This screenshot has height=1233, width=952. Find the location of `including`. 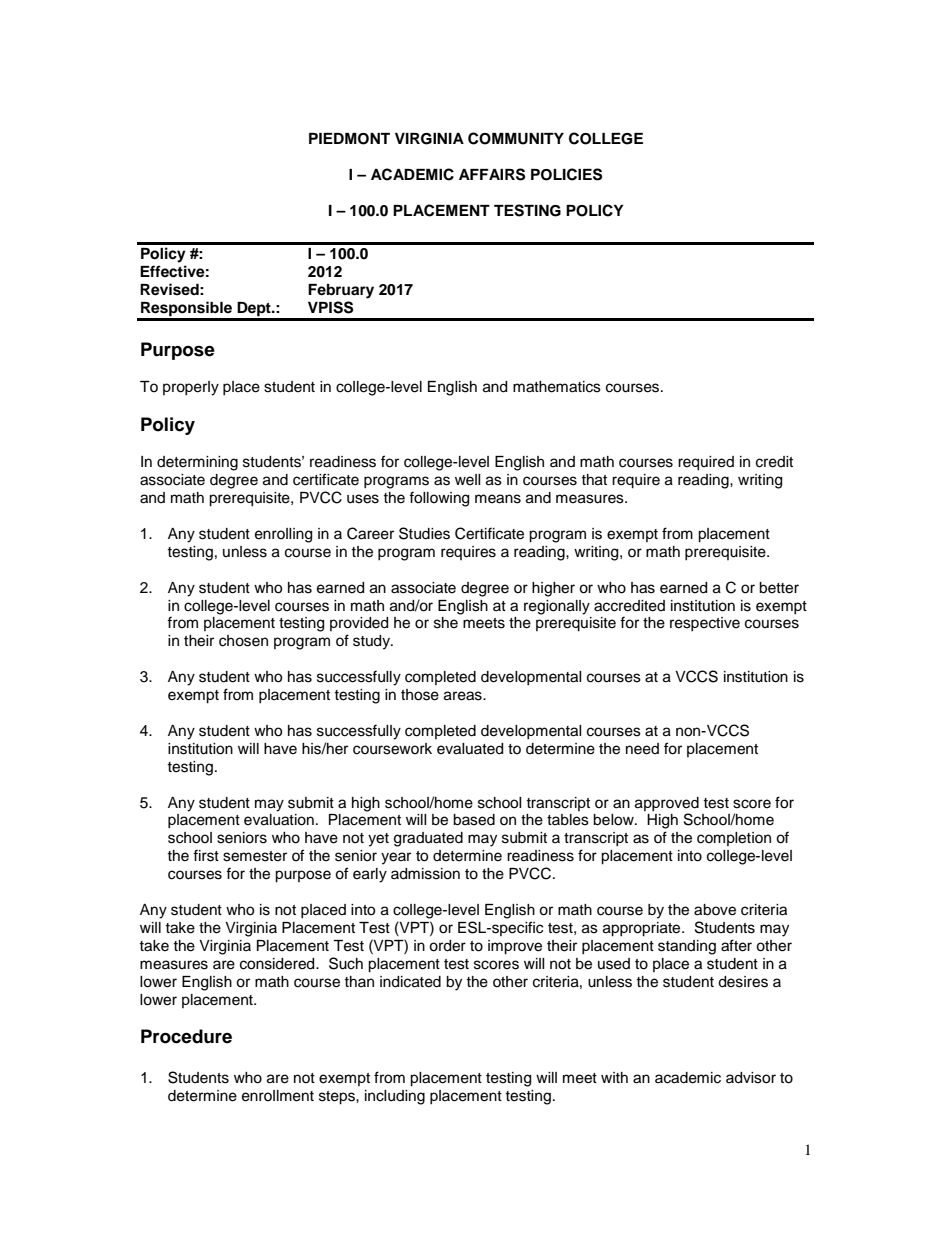

including is located at coordinates (395, 1097).
